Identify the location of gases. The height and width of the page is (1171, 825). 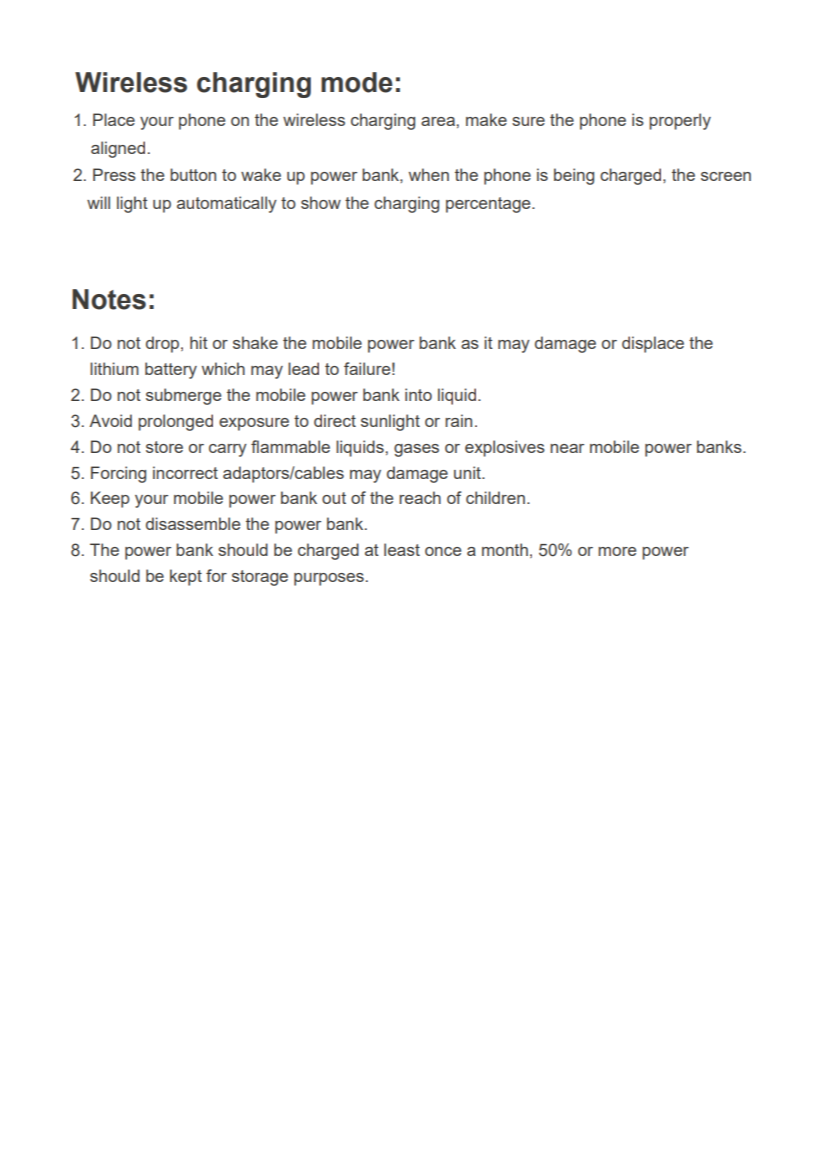
(416, 450).
